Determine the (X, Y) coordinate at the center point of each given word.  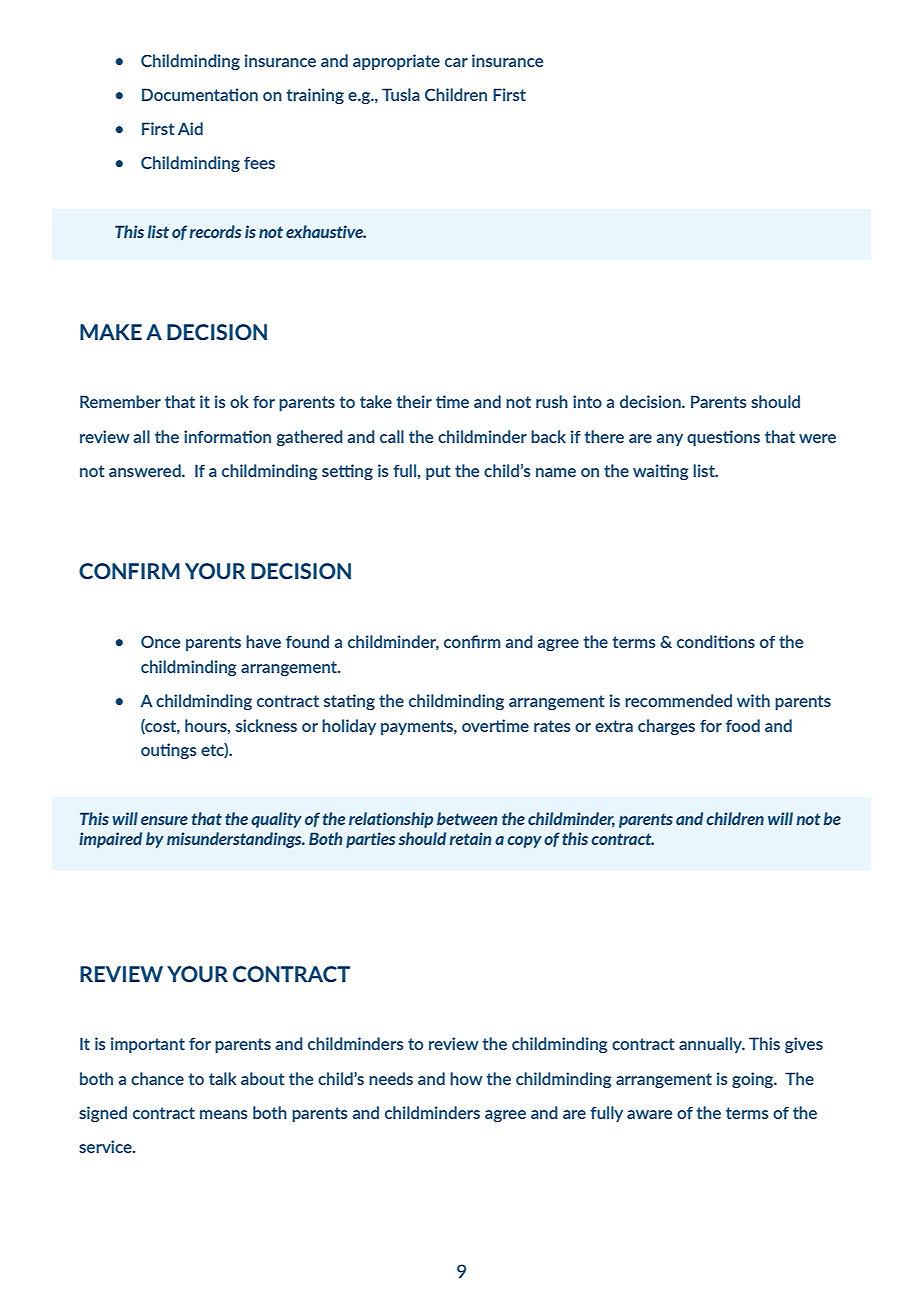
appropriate (396, 62)
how (466, 1078)
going (754, 1080)
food (743, 725)
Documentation (200, 94)
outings (168, 751)
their (414, 401)
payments (418, 727)
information (227, 436)
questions (723, 438)
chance (157, 1078)
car (456, 62)
